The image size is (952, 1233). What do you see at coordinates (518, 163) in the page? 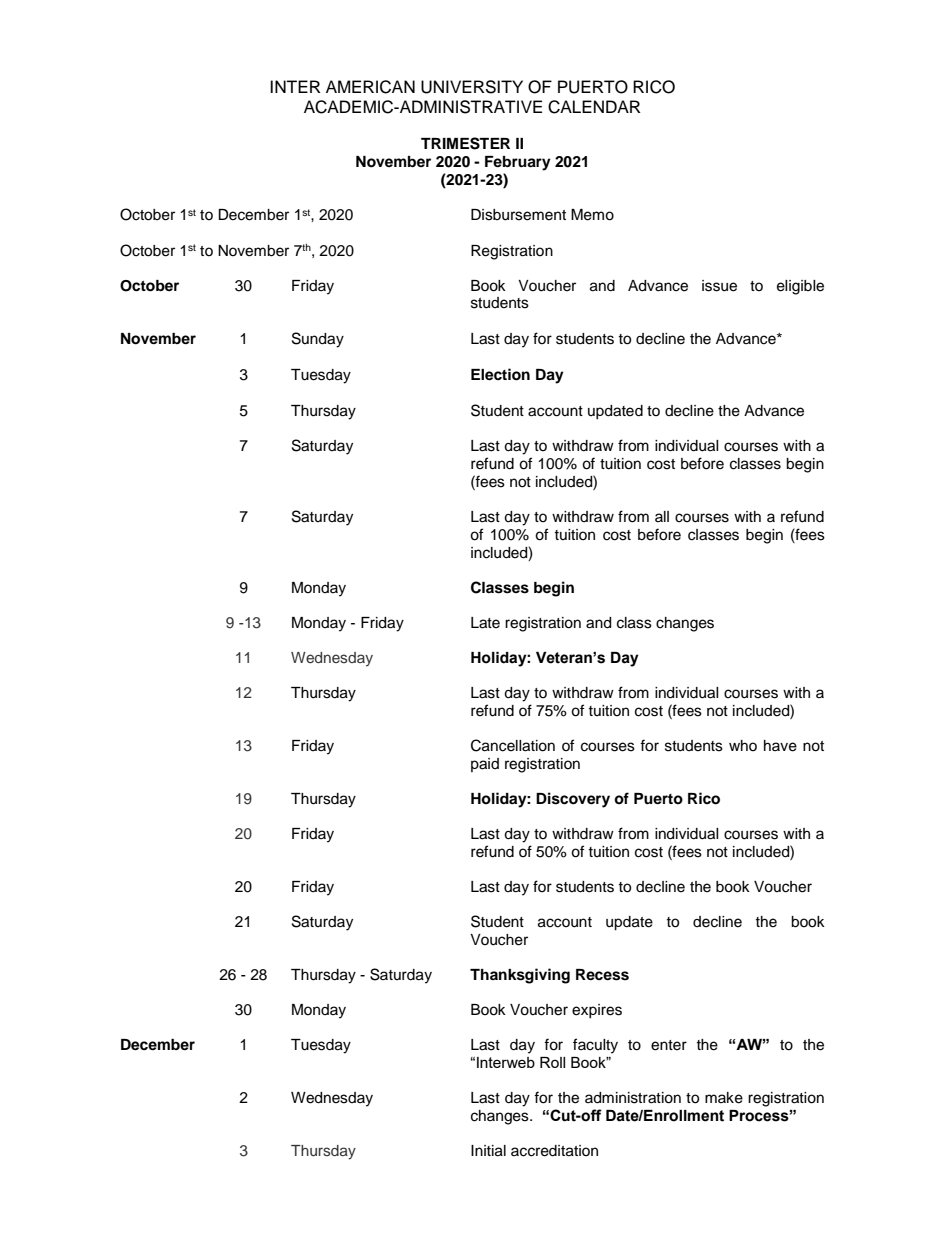
I see `February` at bounding box center [518, 163].
